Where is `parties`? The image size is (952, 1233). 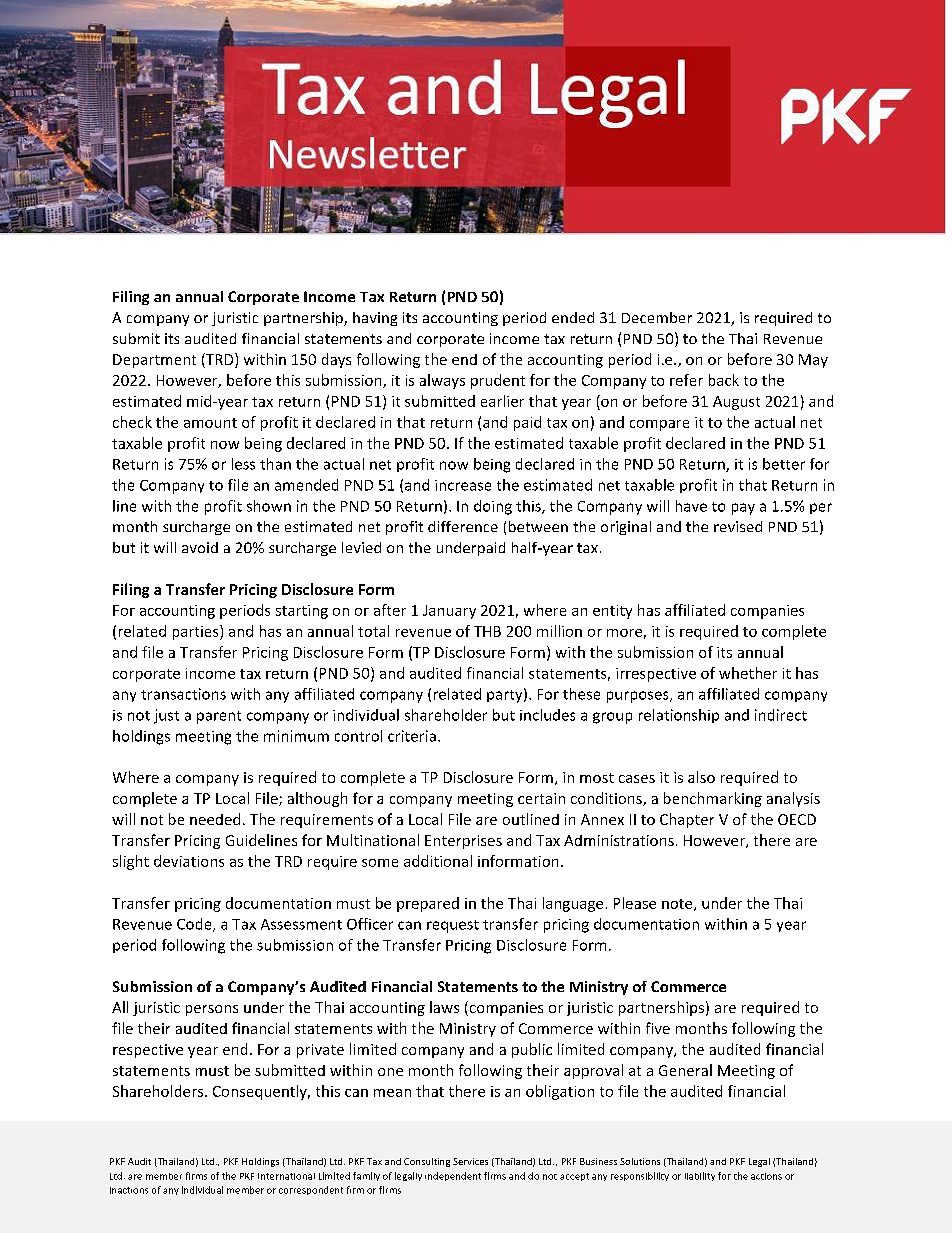 parties is located at coordinates (197, 632).
